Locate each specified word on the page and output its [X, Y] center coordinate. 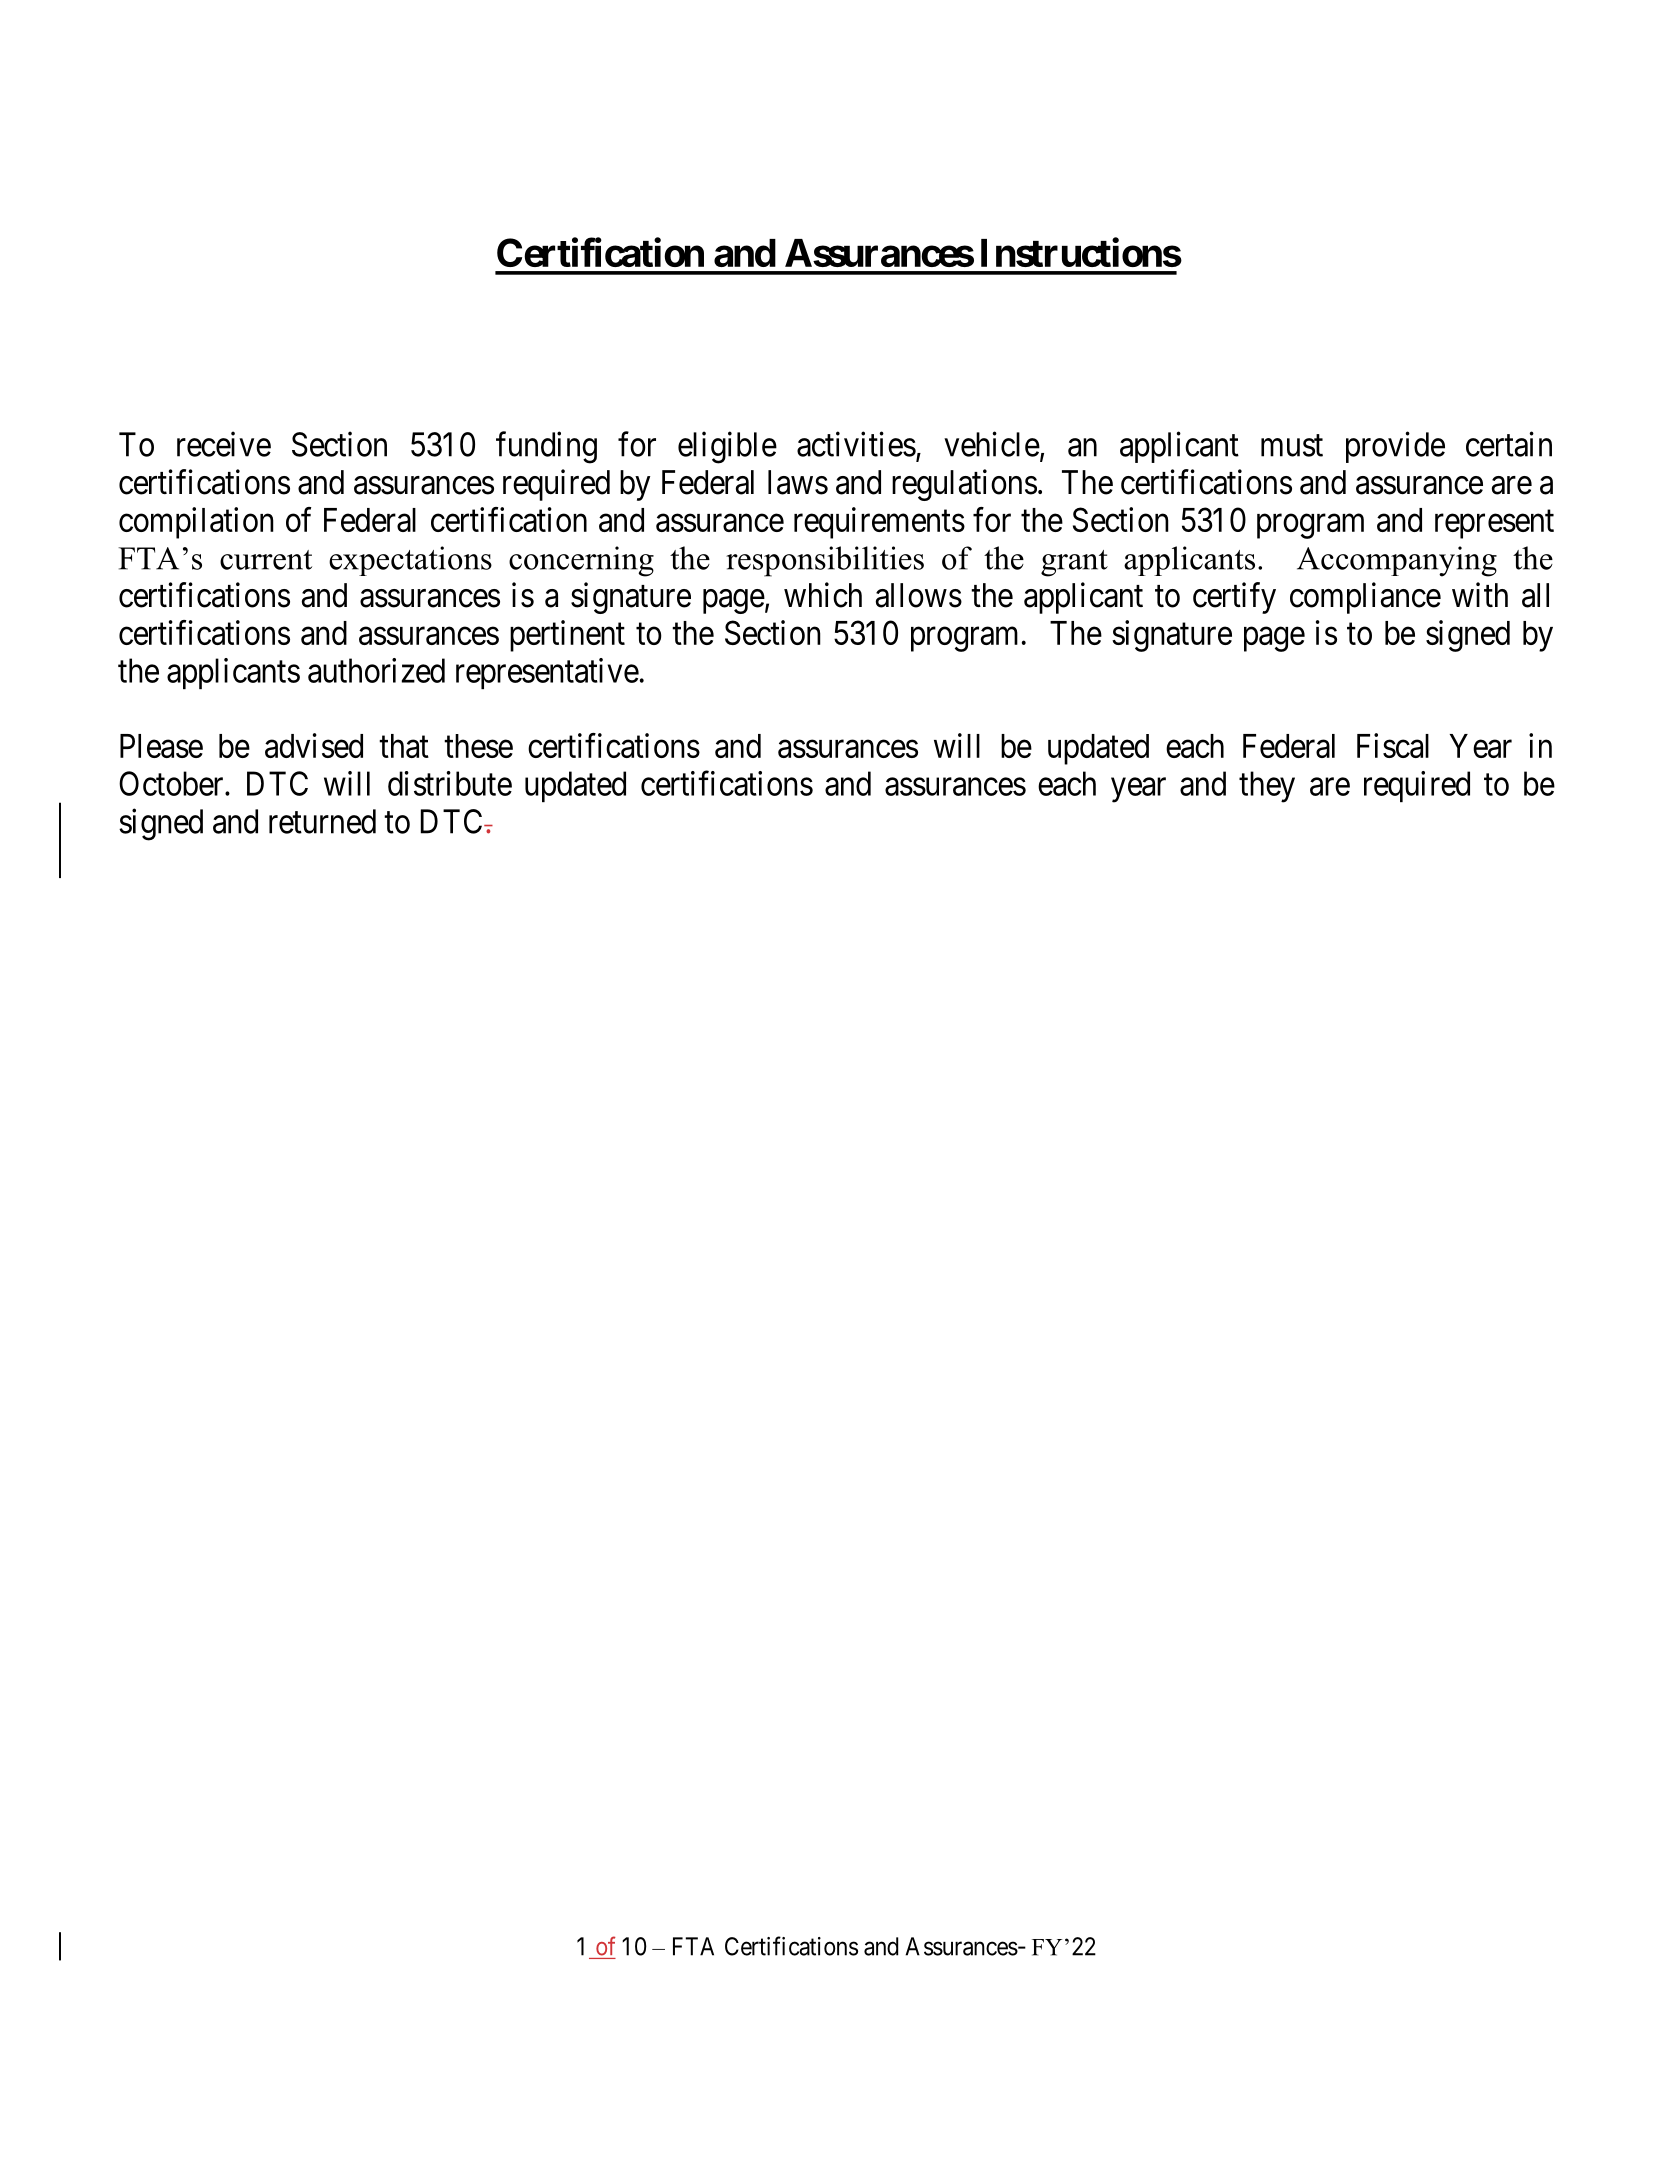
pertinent [567, 636]
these [478, 746]
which [823, 595]
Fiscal [1393, 745]
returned [322, 821]
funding [546, 447]
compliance [1365, 598]
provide [1395, 447]
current [266, 560]
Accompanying [1397, 561]
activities [856, 444]
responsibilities [825, 561]
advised [314, 745]
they [1267, 787]
